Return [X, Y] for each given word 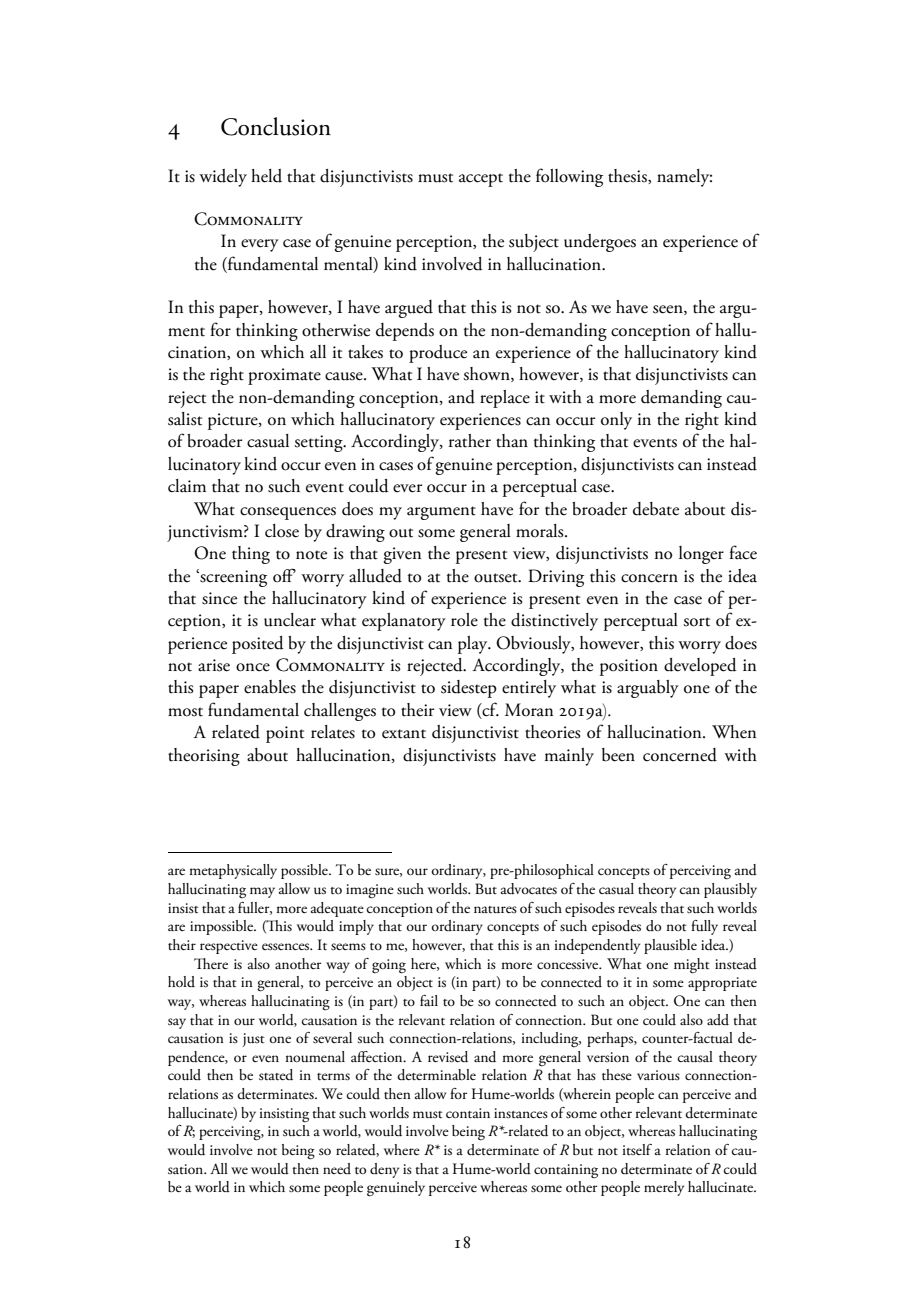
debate [656, 509]
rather [470, 441]
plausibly [730, 890]
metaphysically [233, 871]
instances [521, 1113]
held [266, 176]
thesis [628, 176]
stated [276, 1075]
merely [664, 1188]
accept [481, 180]
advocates [529, 889]
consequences [288, 513]
